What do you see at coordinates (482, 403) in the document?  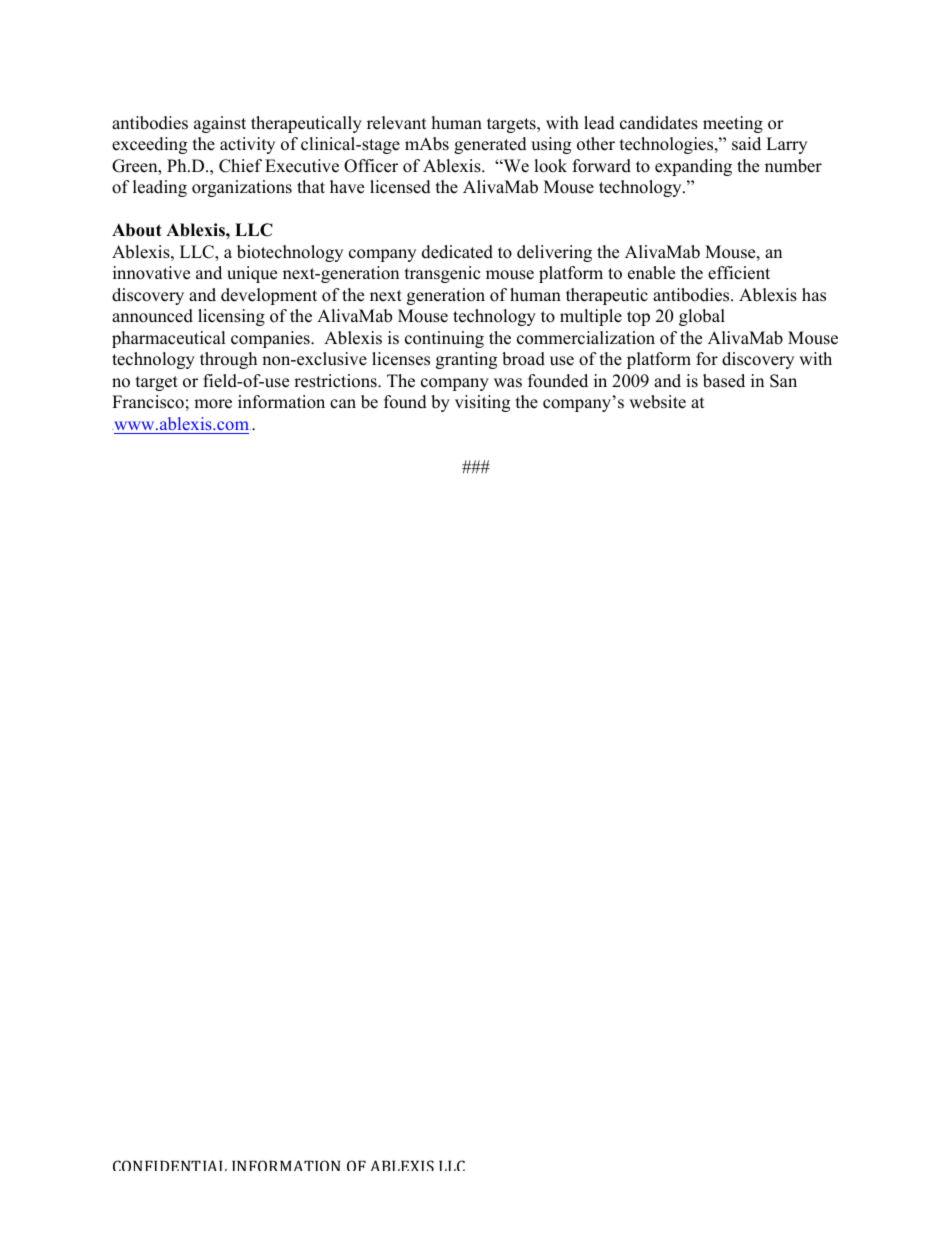 I see `visiting` at bounding box center [482, 403].
